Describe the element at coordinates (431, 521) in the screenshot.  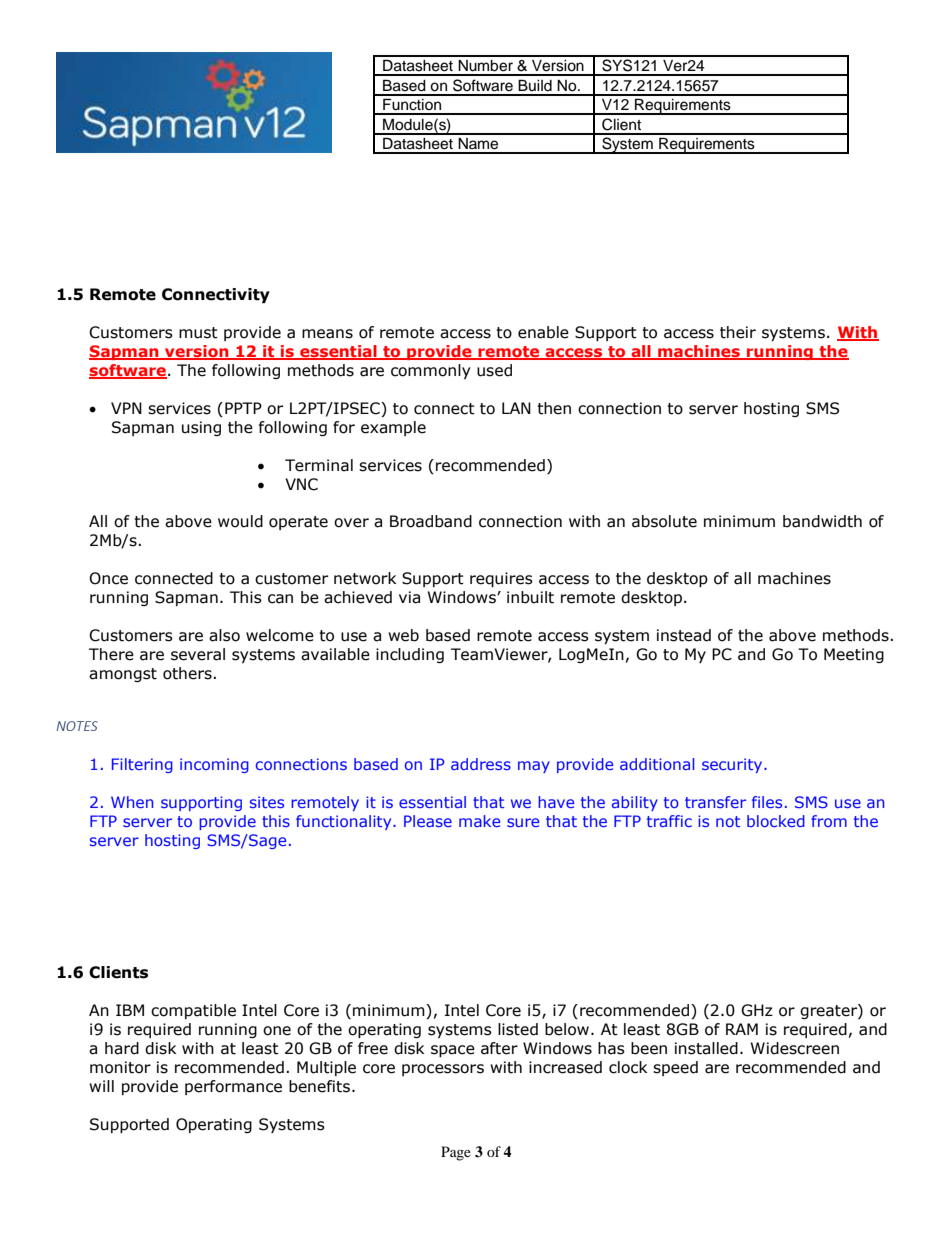
I see `Broadband` at that location.
